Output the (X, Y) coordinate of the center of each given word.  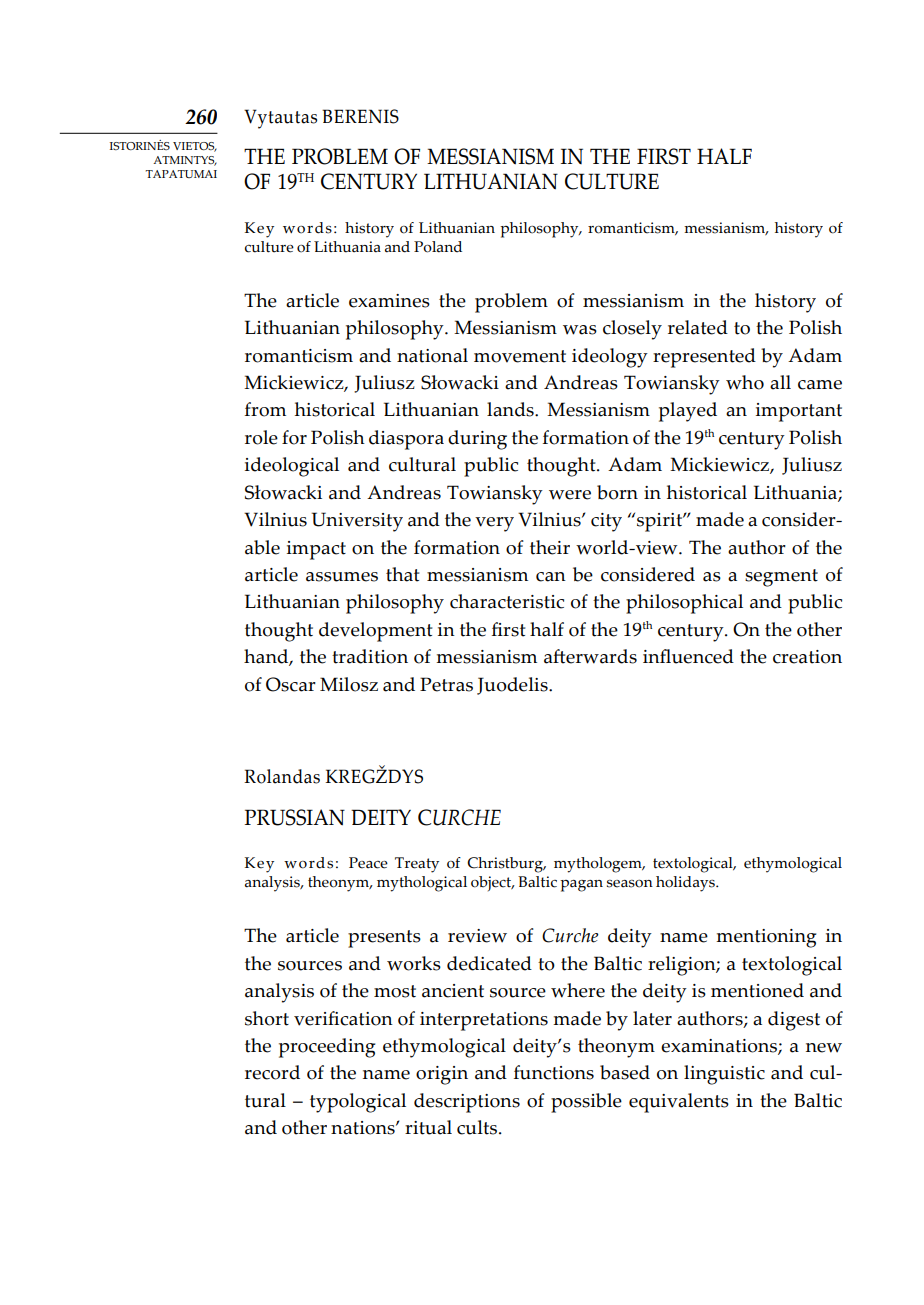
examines (389, 301)
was (580, 330)
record (272, 1072)
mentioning (766, 938)
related (698, 327)
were (570, 495)
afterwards (590, 656)
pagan (581, 886)
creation (807, 657)
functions (554, 1072)
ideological (292, 467)
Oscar (291, 684)
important (799, 412)
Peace (368, 863)
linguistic (724, 1075)
